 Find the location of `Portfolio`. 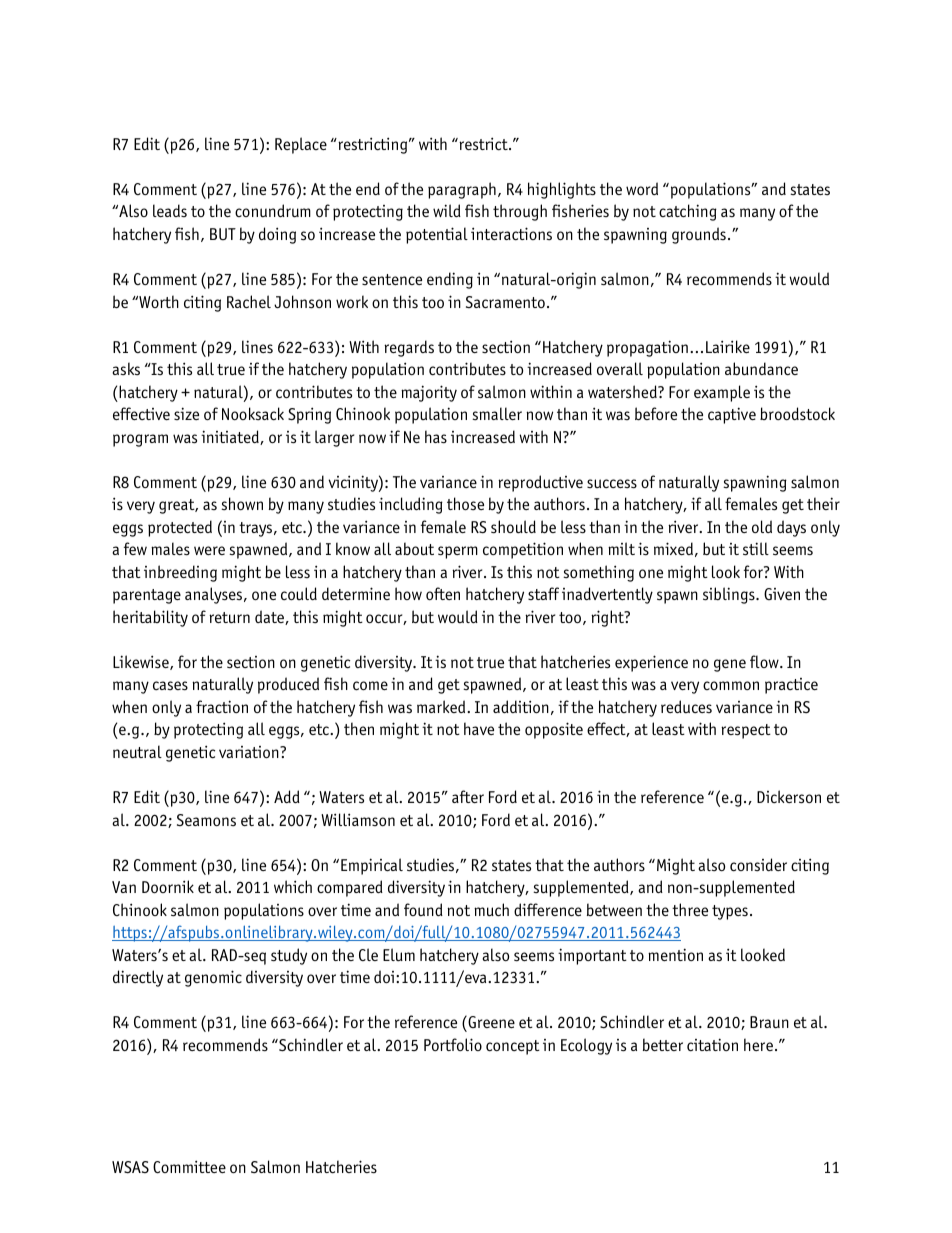

Portfolio is located at coordinates (453, 1044).
